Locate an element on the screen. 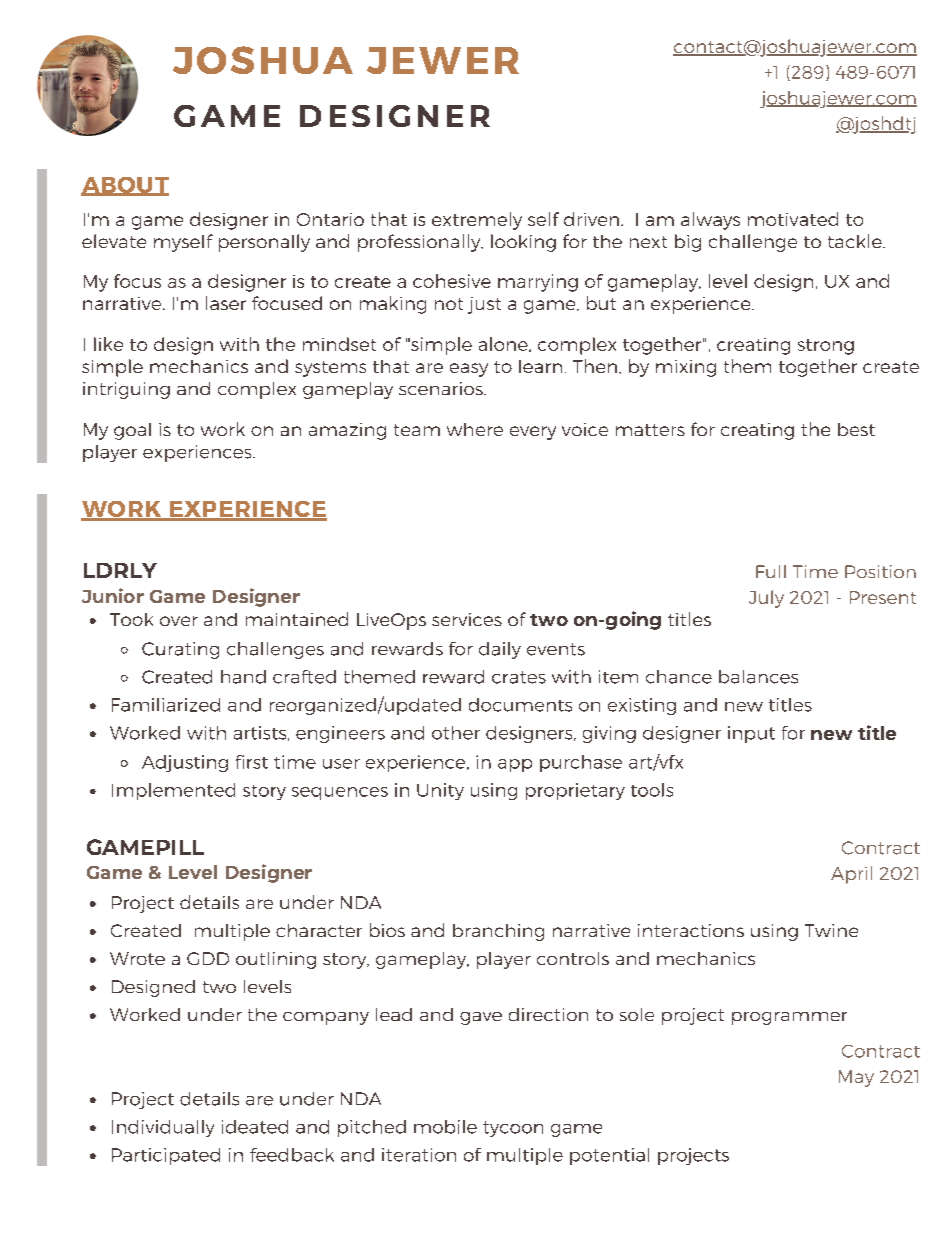 This screenshot has height=1233, width=952. Full is located at coordinates (771, 571).
